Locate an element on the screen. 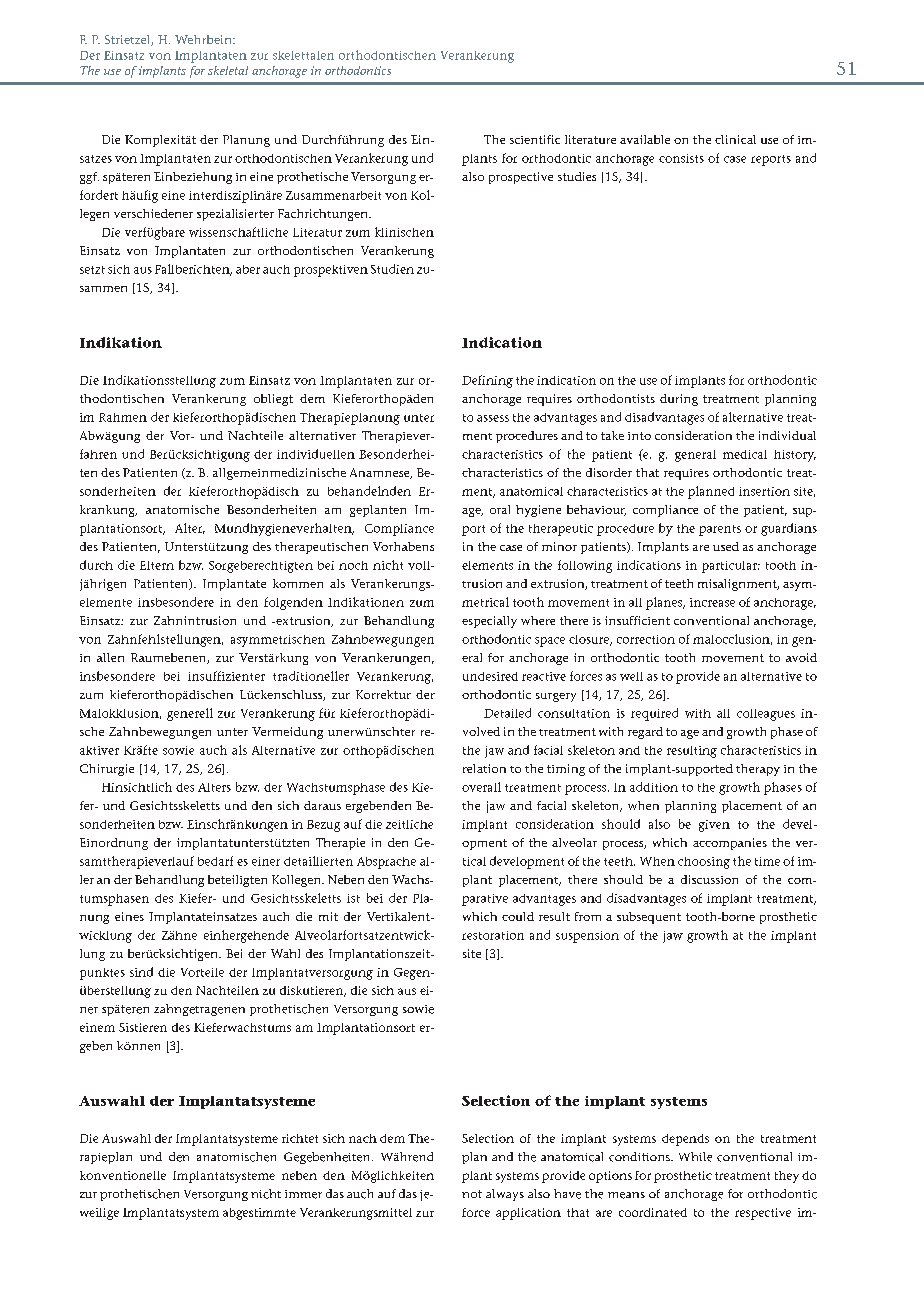 The image size is (924, 1308). therapy is located at coordinates (758, 770).
